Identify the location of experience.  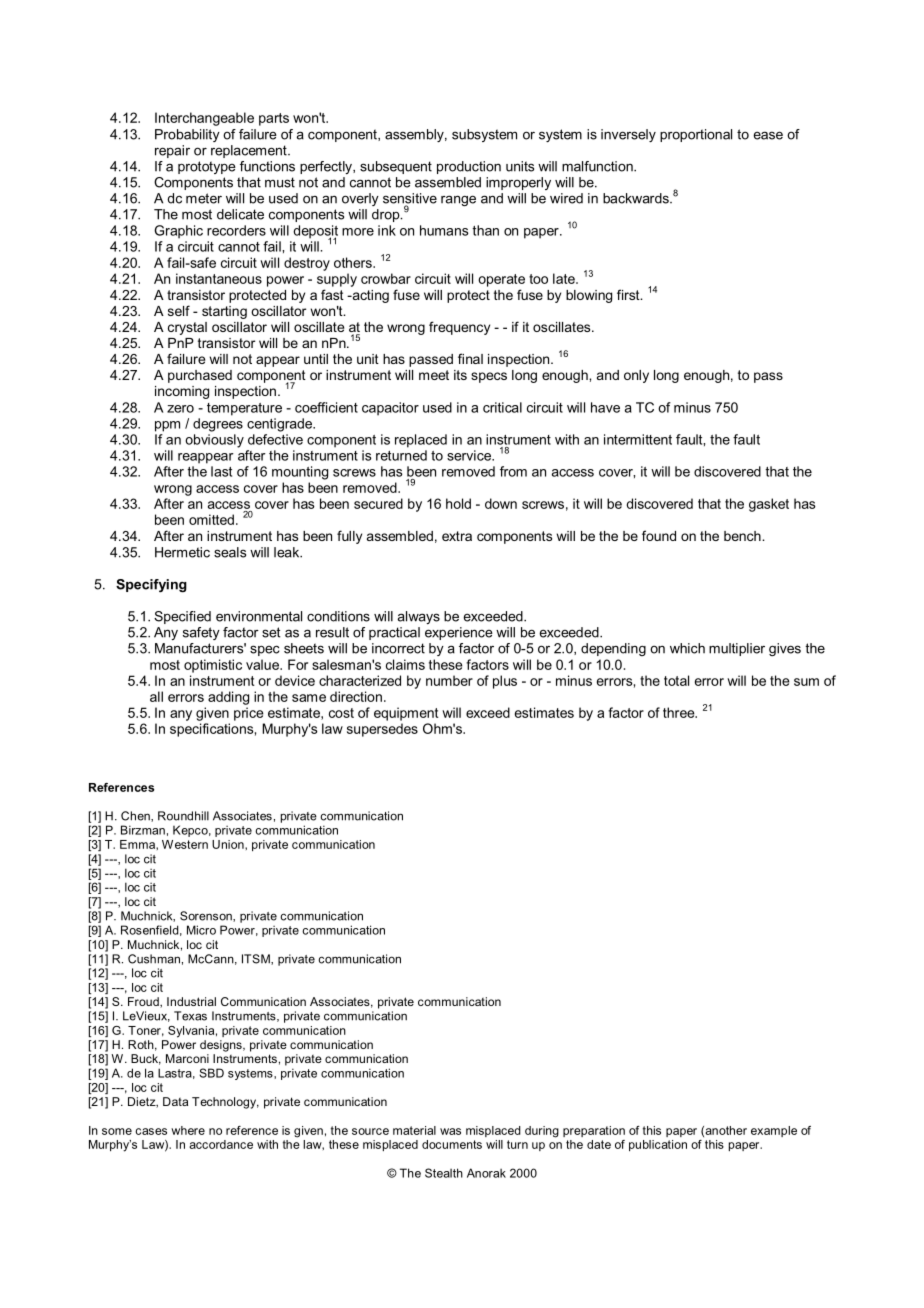
(459, 633).
